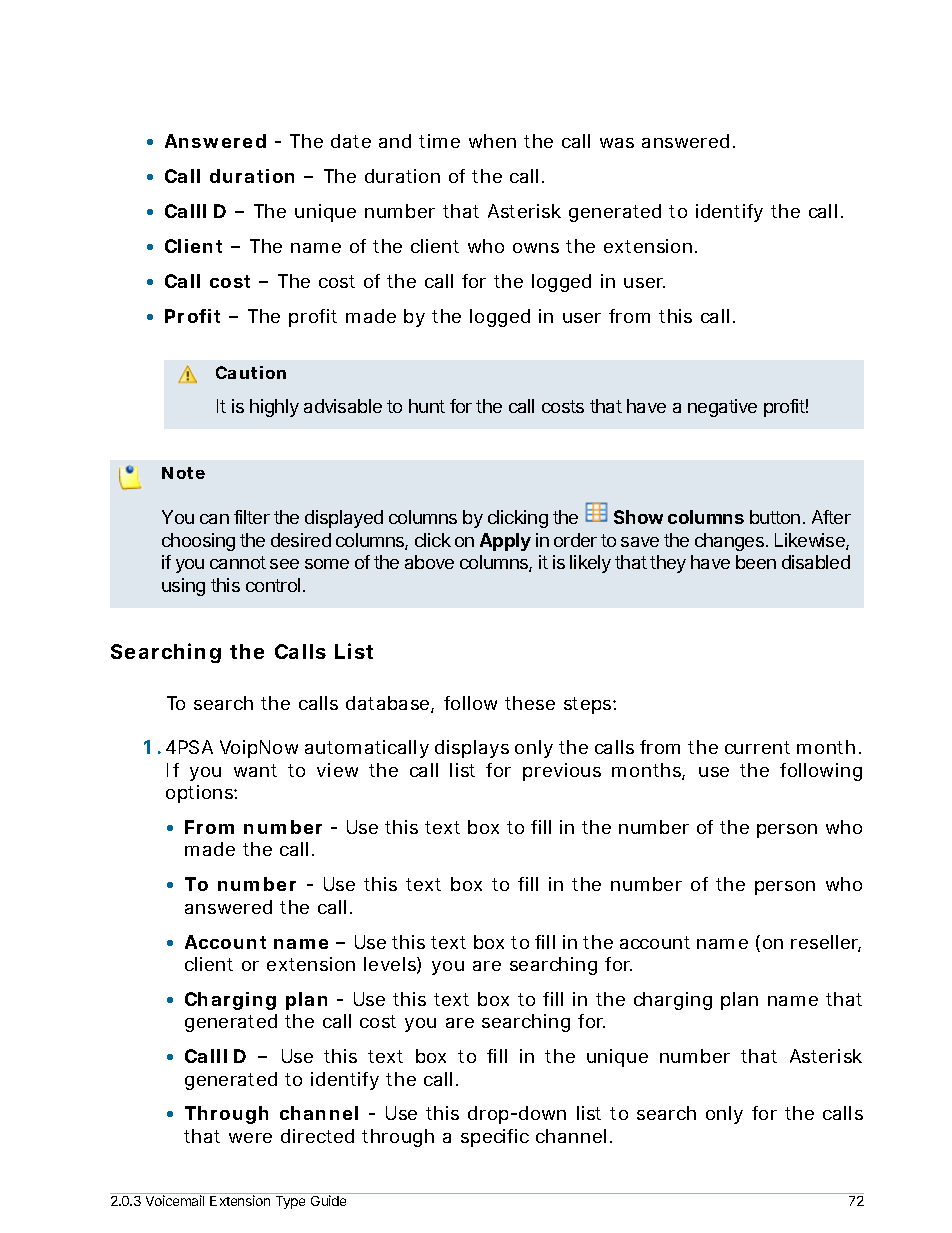  What do you see at coordinates (273, 585) in the document?
I see `control` at bounding box center [273, 585].
